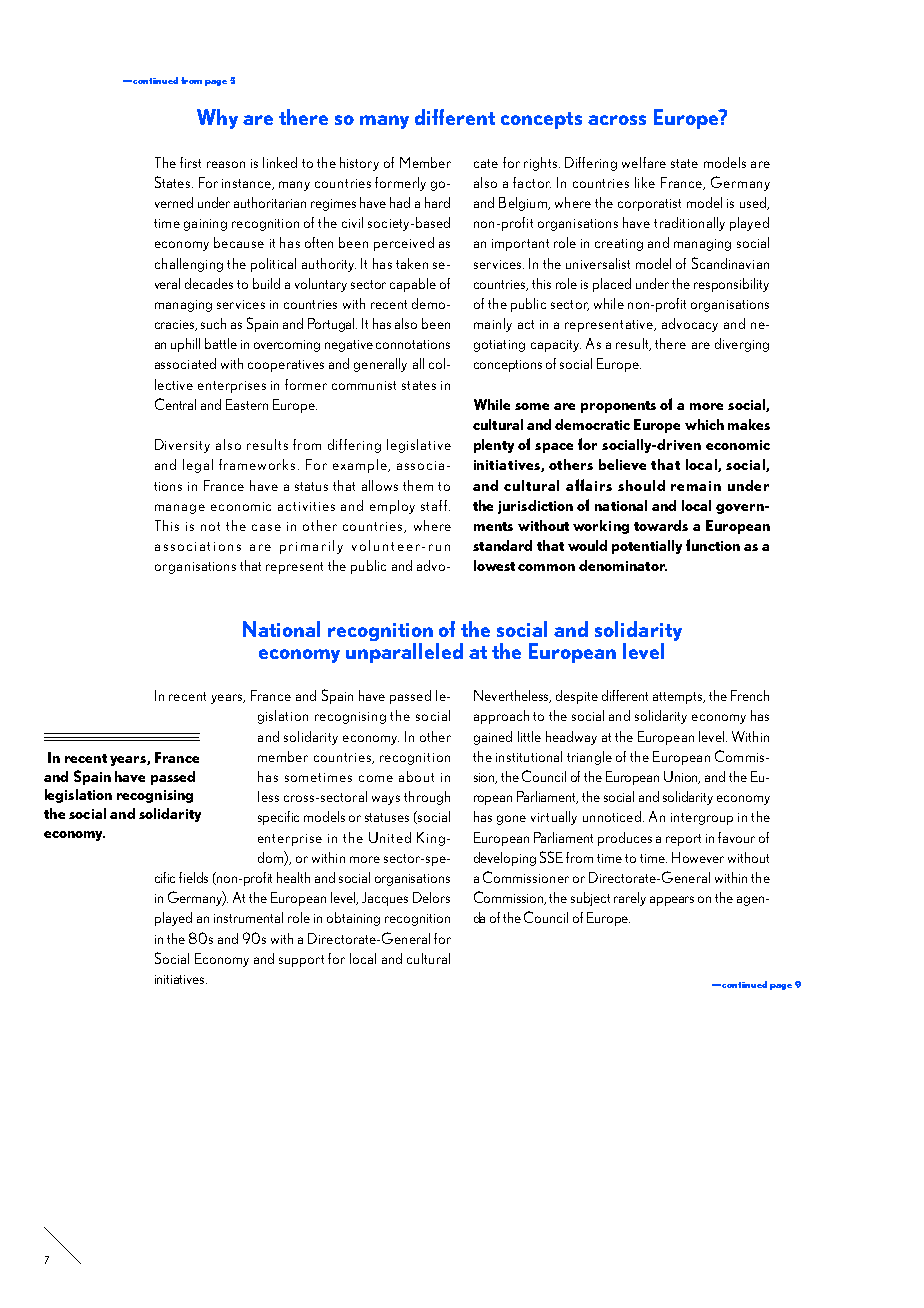 The width and height of the screenshot is (924, 1308). What do you see at coordinates (713, 545) in the screenshot?
I see `function` at bounding box center [713, 545].
